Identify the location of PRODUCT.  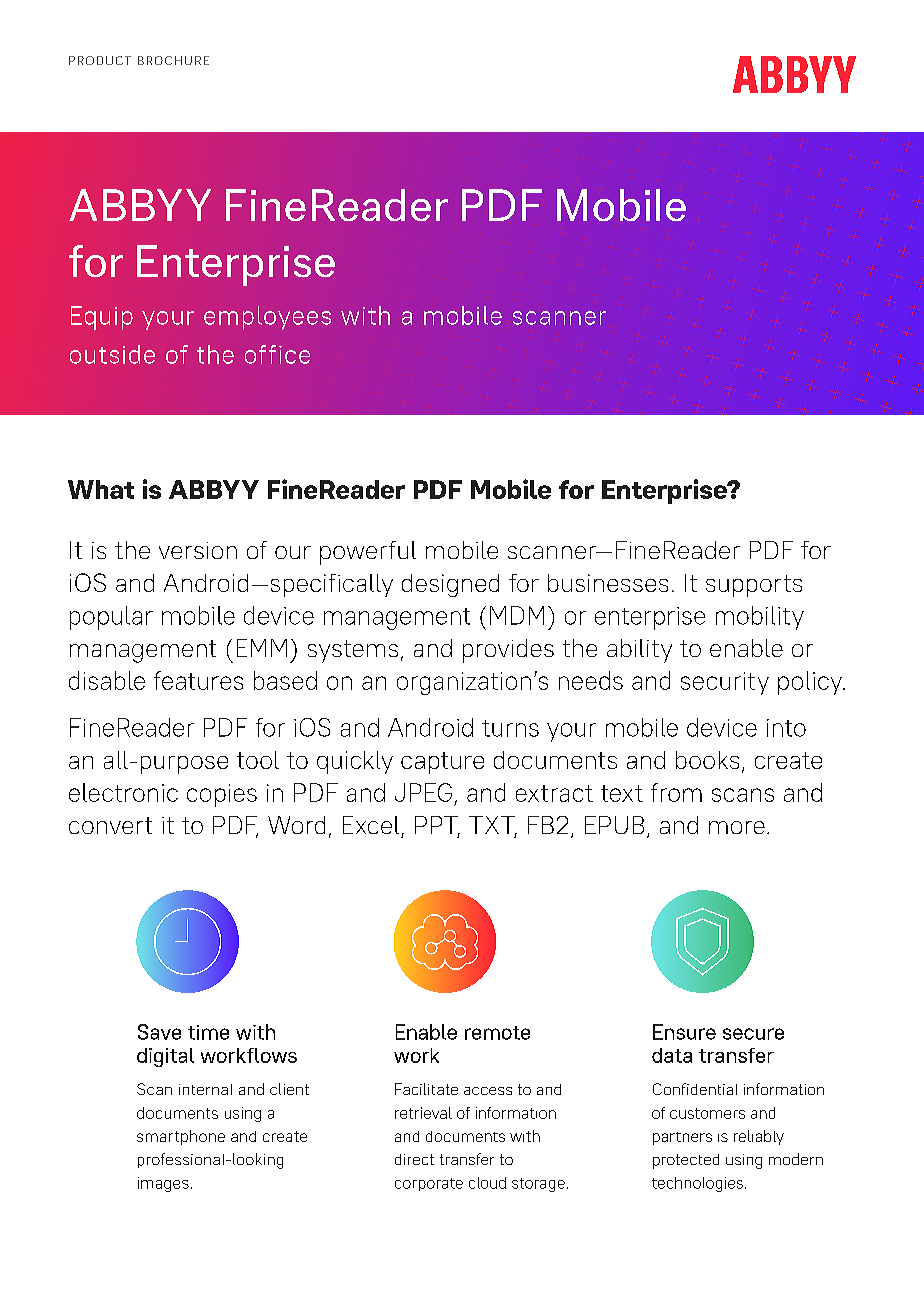
(100, 60).
